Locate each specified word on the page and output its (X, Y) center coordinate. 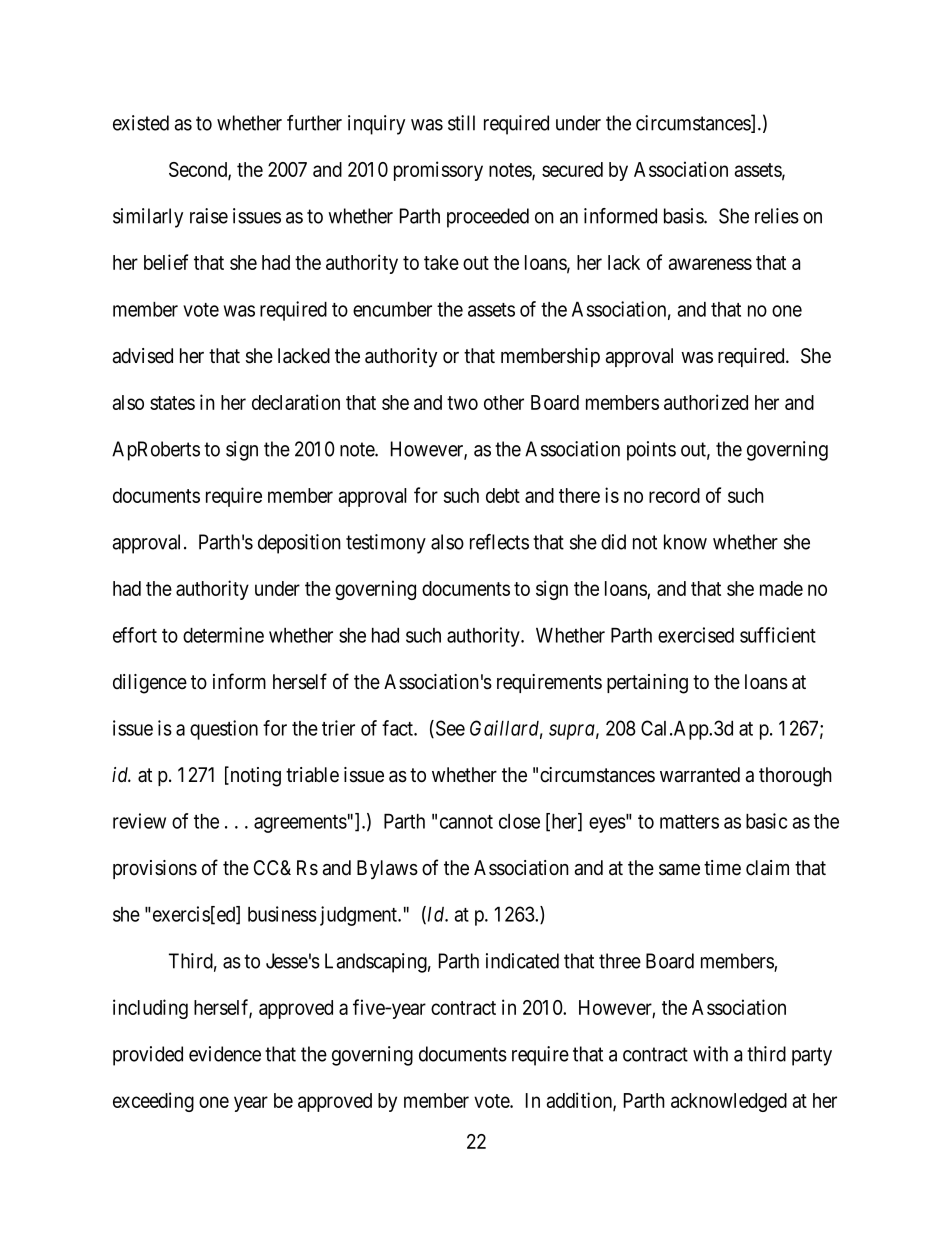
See (449, 729)
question (224, 730)
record (674, 495)
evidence (225, 1054)
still (461, 123)
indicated (522, 961)
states (172, 403)
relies (777, 216)
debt (503, 495)
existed (141, 123)
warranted (700, 775)
